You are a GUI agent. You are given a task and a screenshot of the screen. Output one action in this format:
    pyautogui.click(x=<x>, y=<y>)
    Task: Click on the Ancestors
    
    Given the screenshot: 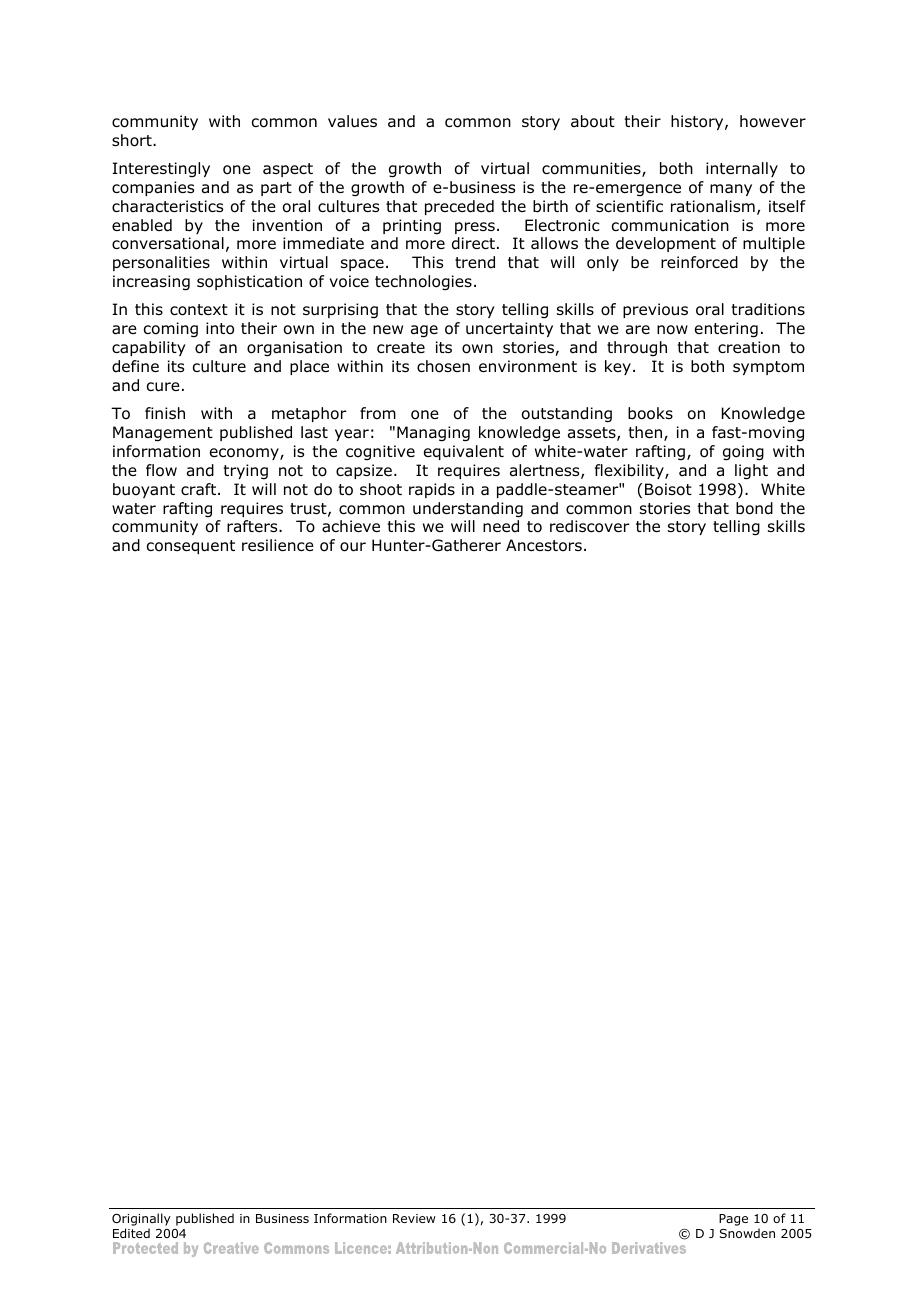 What is the action you would take?
    pyautogui.click(x=544, y=545)
